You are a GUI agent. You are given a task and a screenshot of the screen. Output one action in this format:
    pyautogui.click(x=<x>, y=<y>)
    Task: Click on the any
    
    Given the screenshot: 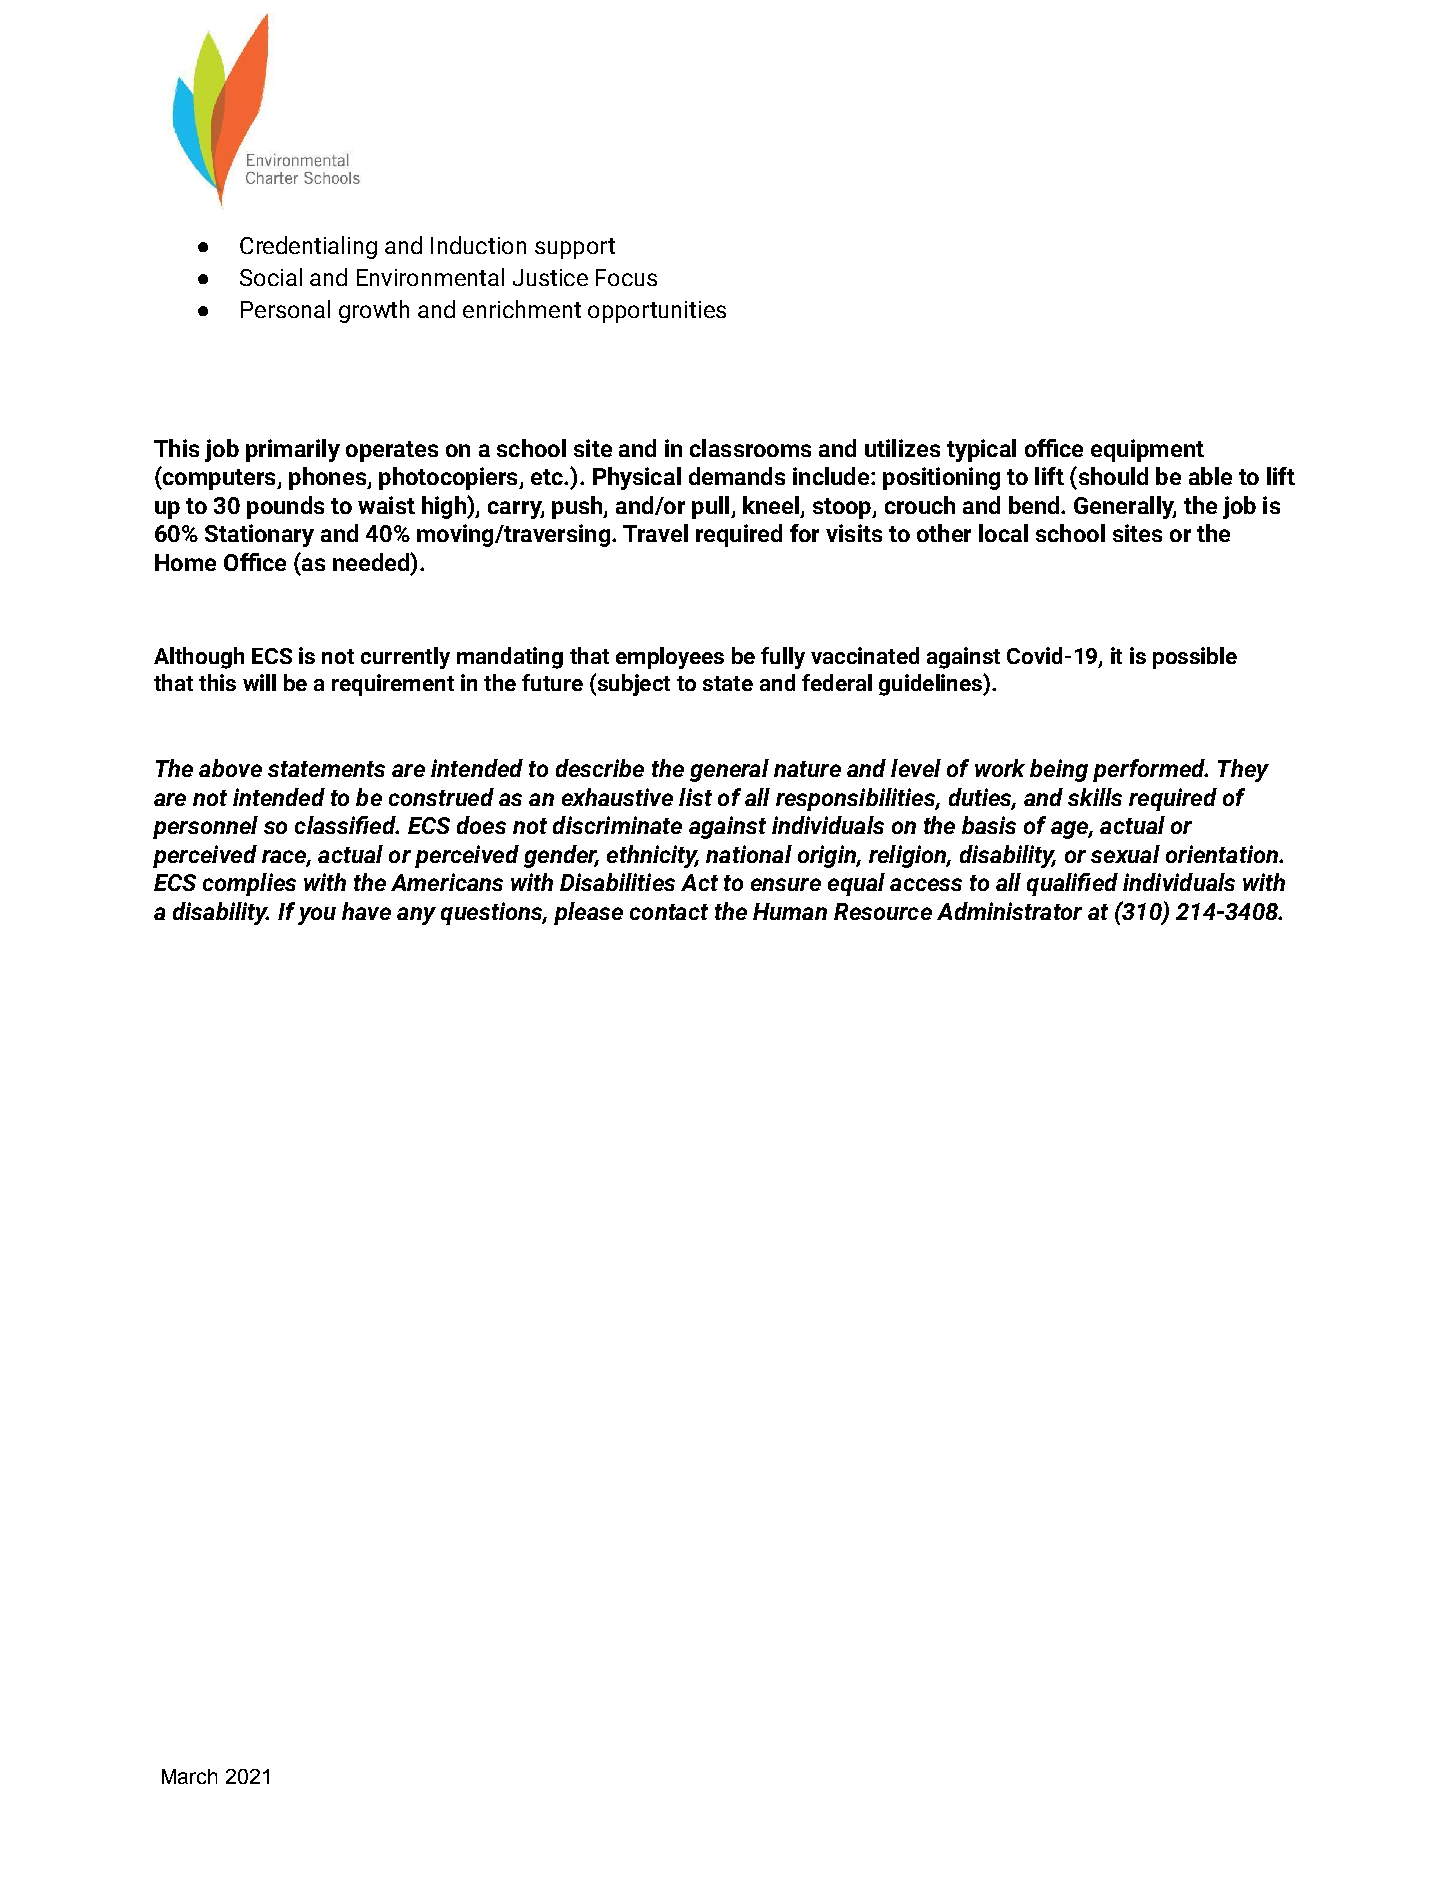 What is the action you would take?
    pyautogui.click(x=416, y=916)
